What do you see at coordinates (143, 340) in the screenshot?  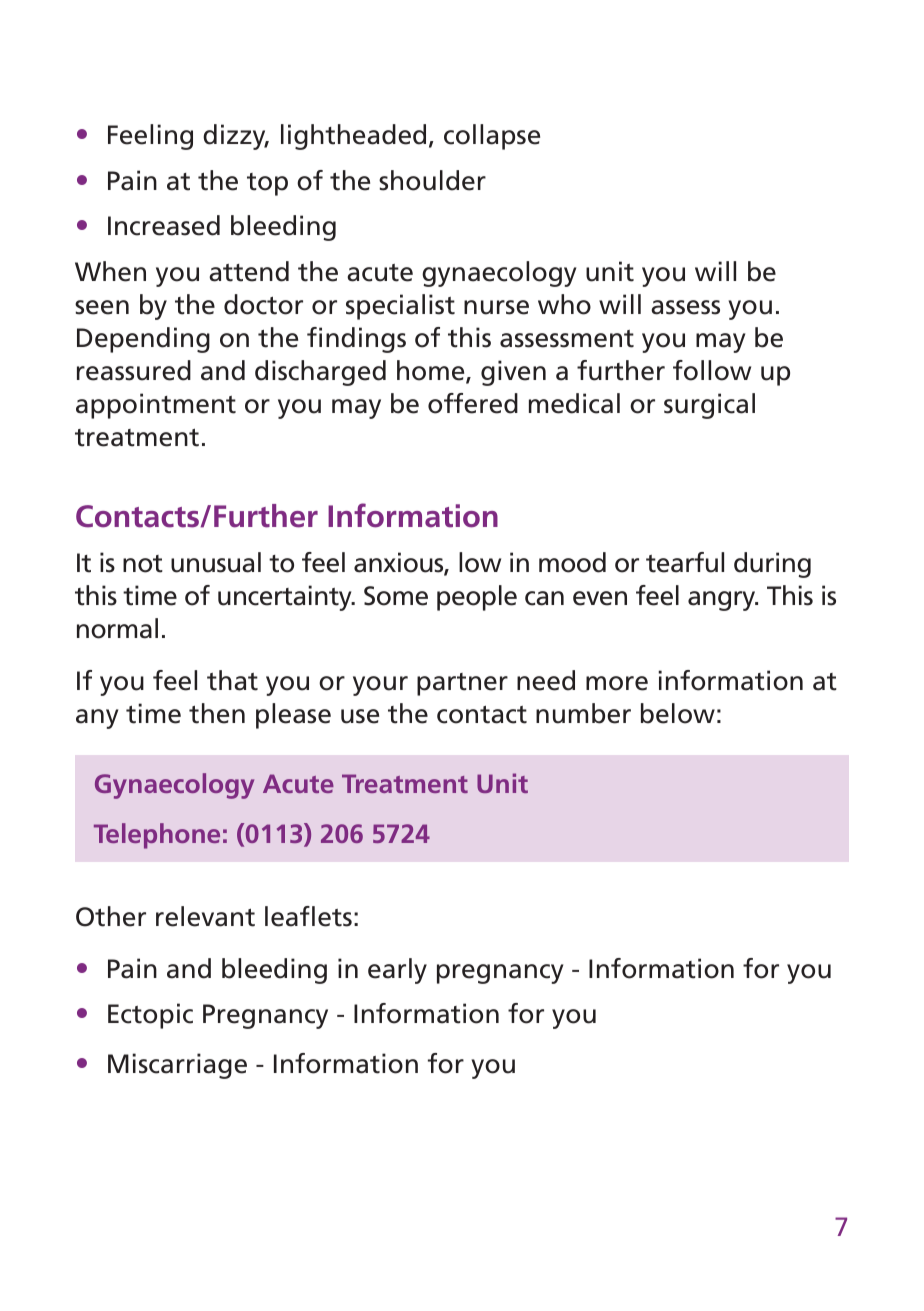 I see `Depending` at bounding box center [143, 340].
